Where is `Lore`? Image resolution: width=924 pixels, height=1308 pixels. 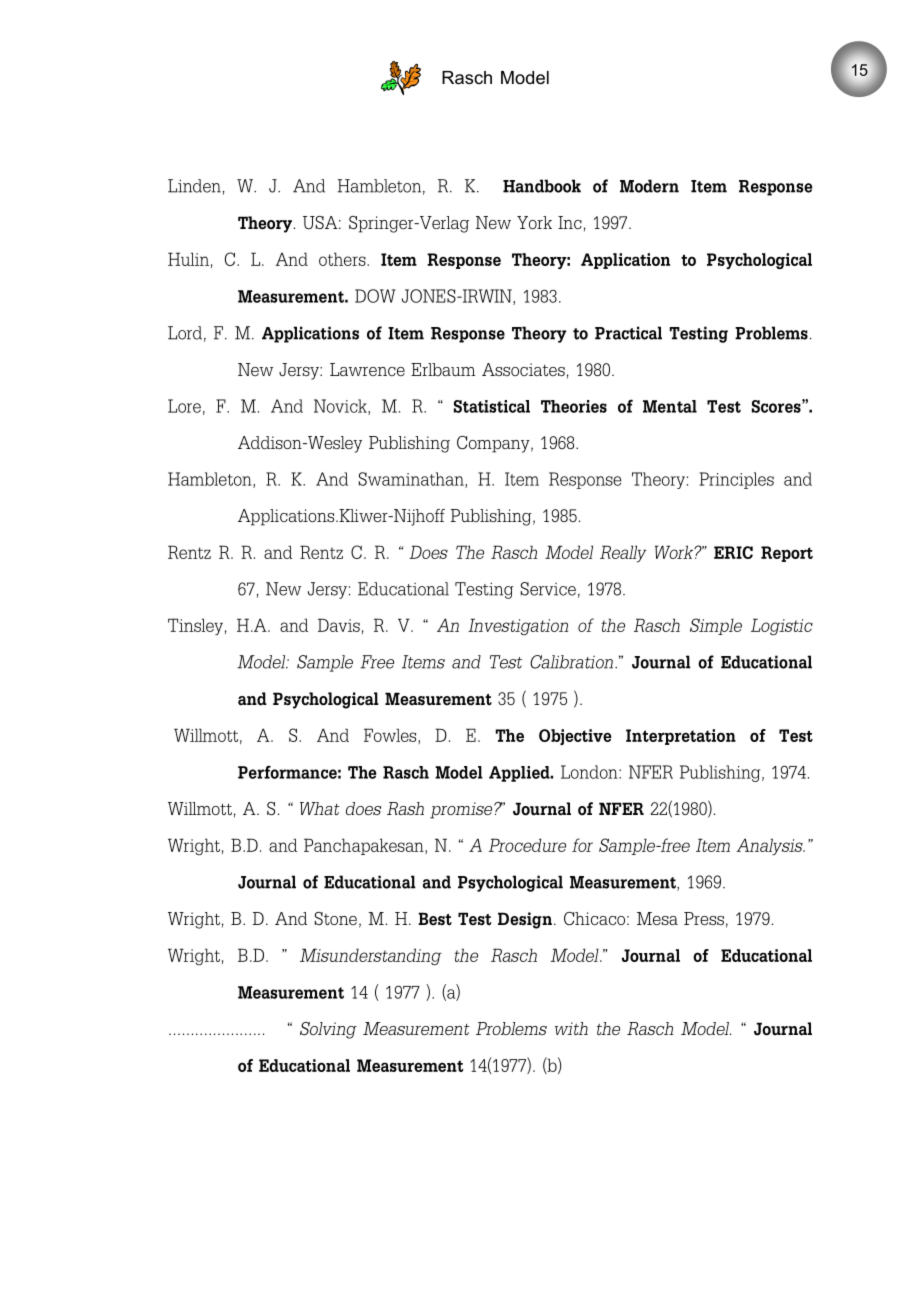
Lore is located at coordinates (184, 406).
